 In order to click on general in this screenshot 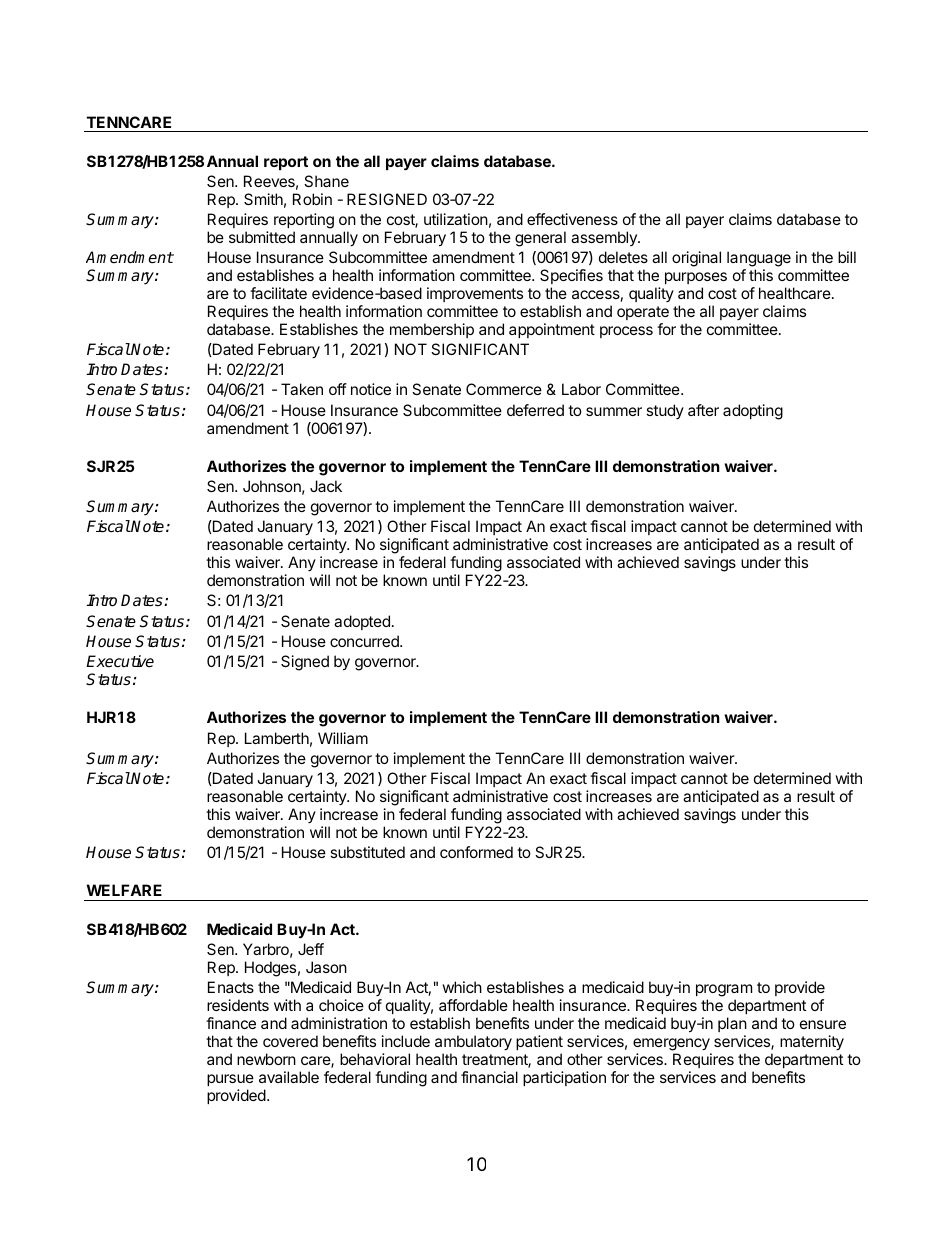, I will do `click(540, 239)`.
